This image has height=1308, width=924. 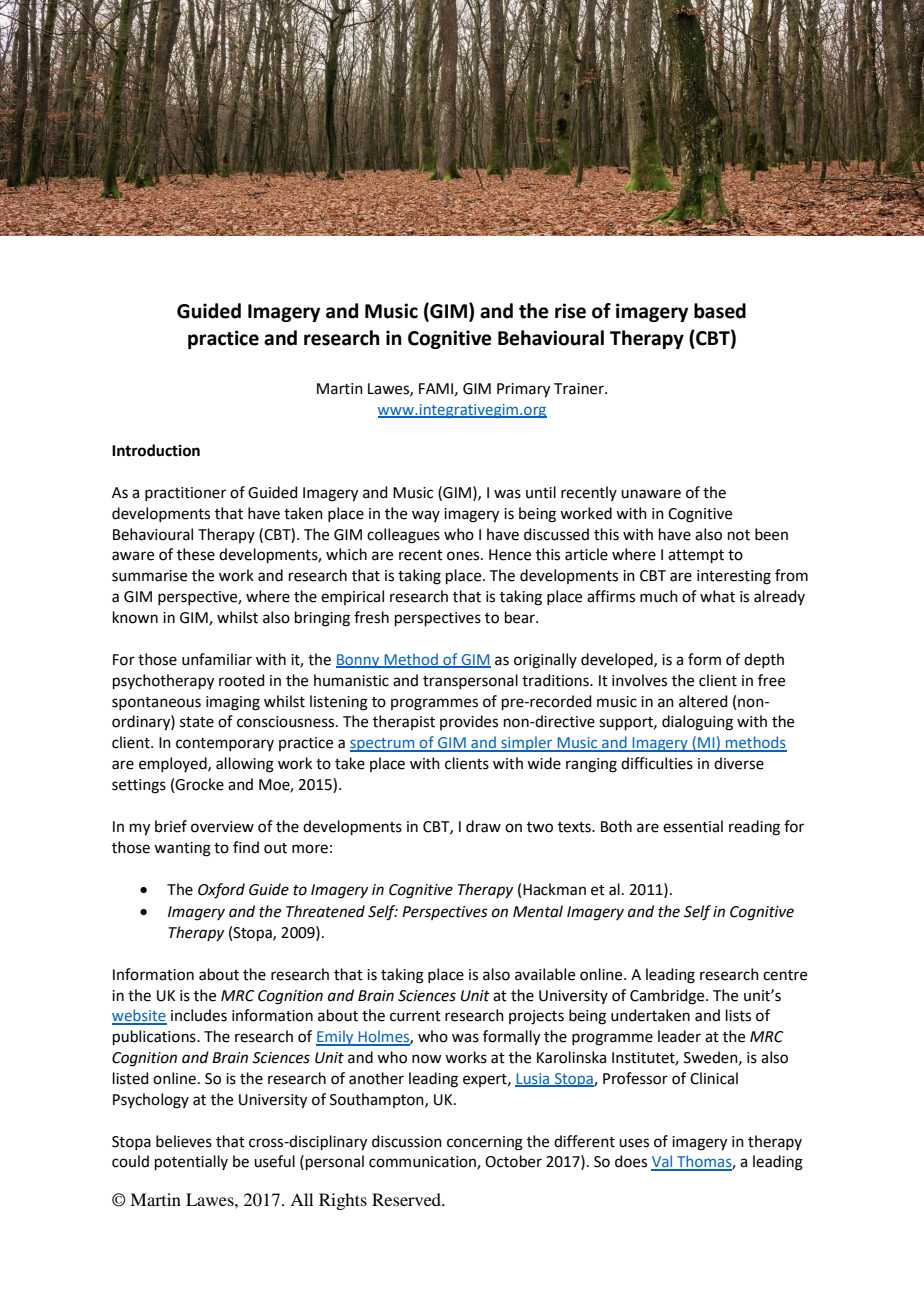 What do you see at coordinates (222, 827) in the image?
I see `overview` at bounding box center [222, 827].
